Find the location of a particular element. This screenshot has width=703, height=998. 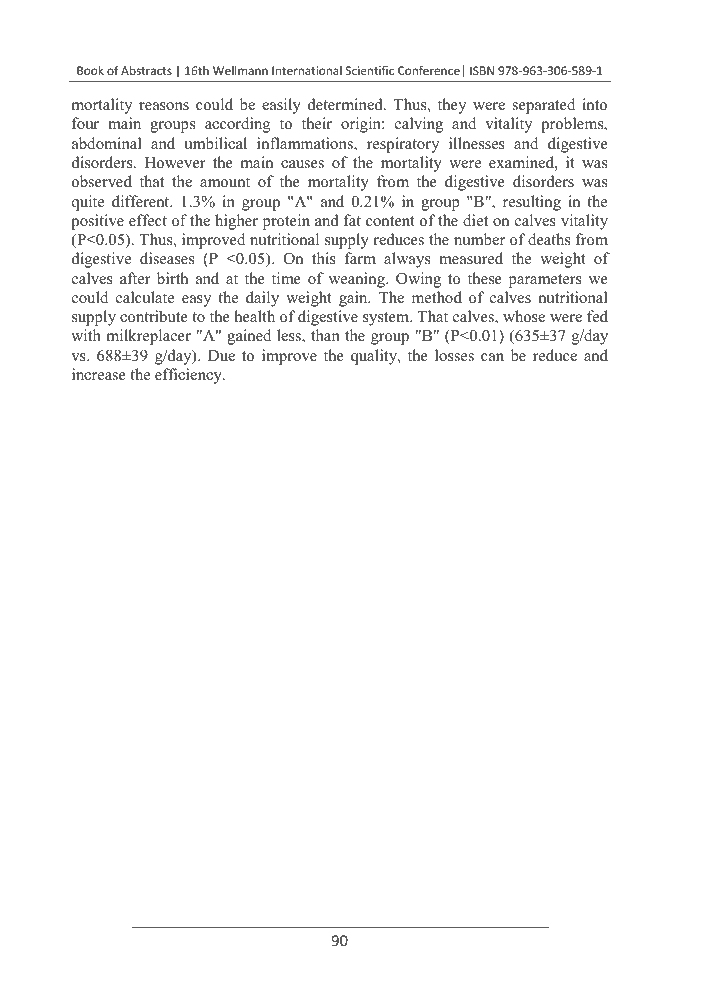

than is located at coordinates (325, 335).
